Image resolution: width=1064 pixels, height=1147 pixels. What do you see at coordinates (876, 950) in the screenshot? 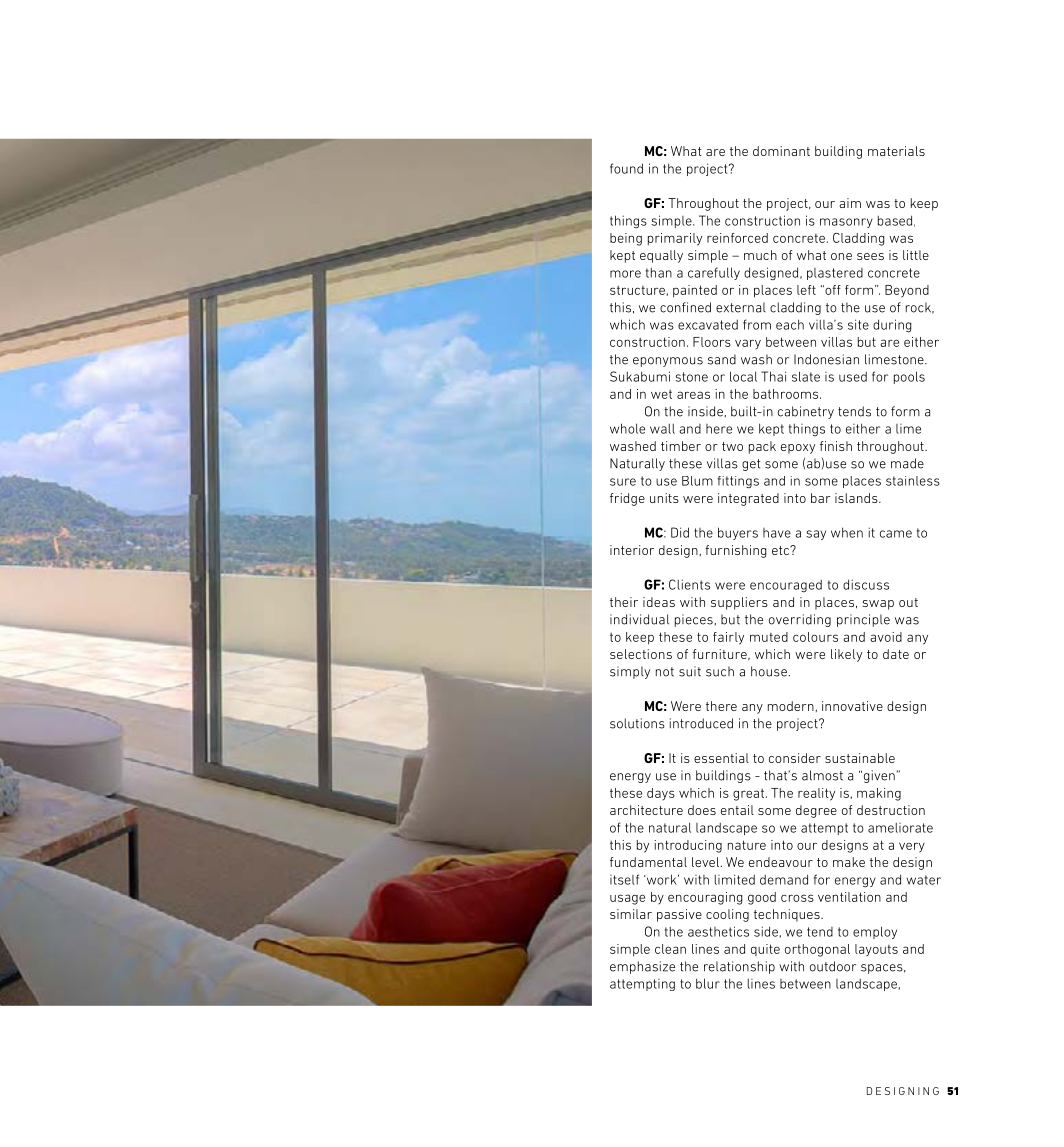
I see `layouts` at bounding box center [876, 950].
